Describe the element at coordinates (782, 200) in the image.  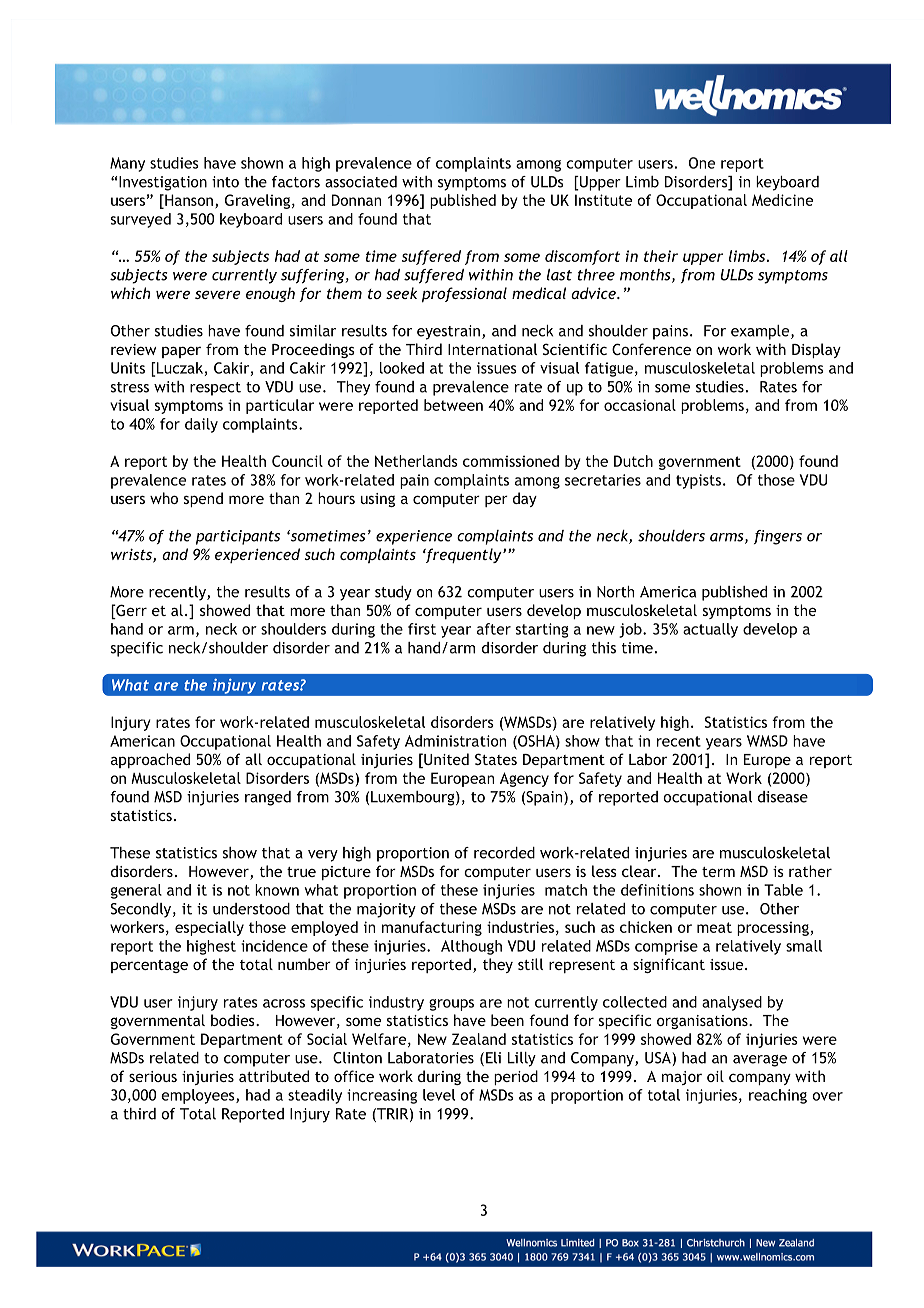
I see `Medicine` at that location.
